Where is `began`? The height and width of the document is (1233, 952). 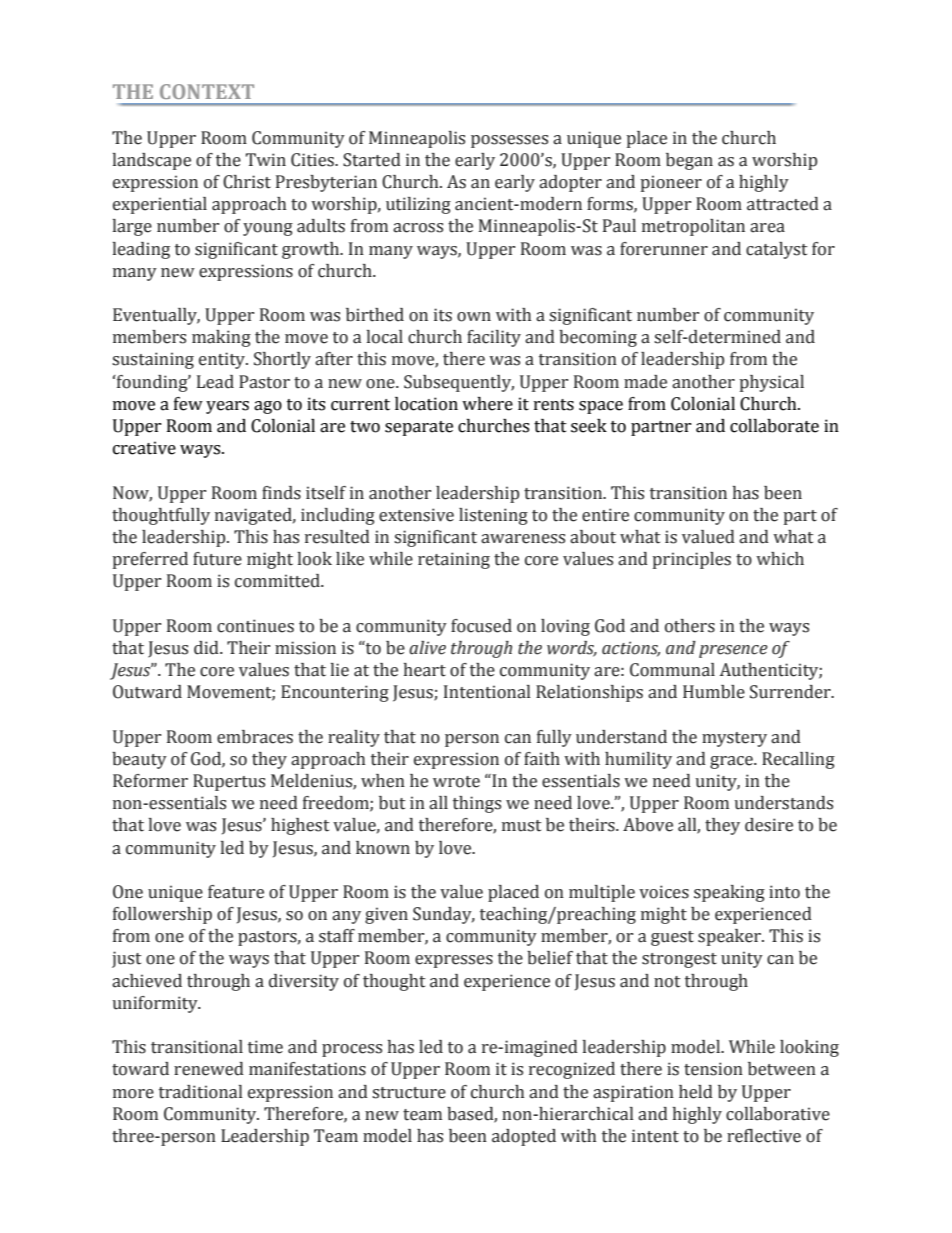 began is located at coordinates (689, 161).
